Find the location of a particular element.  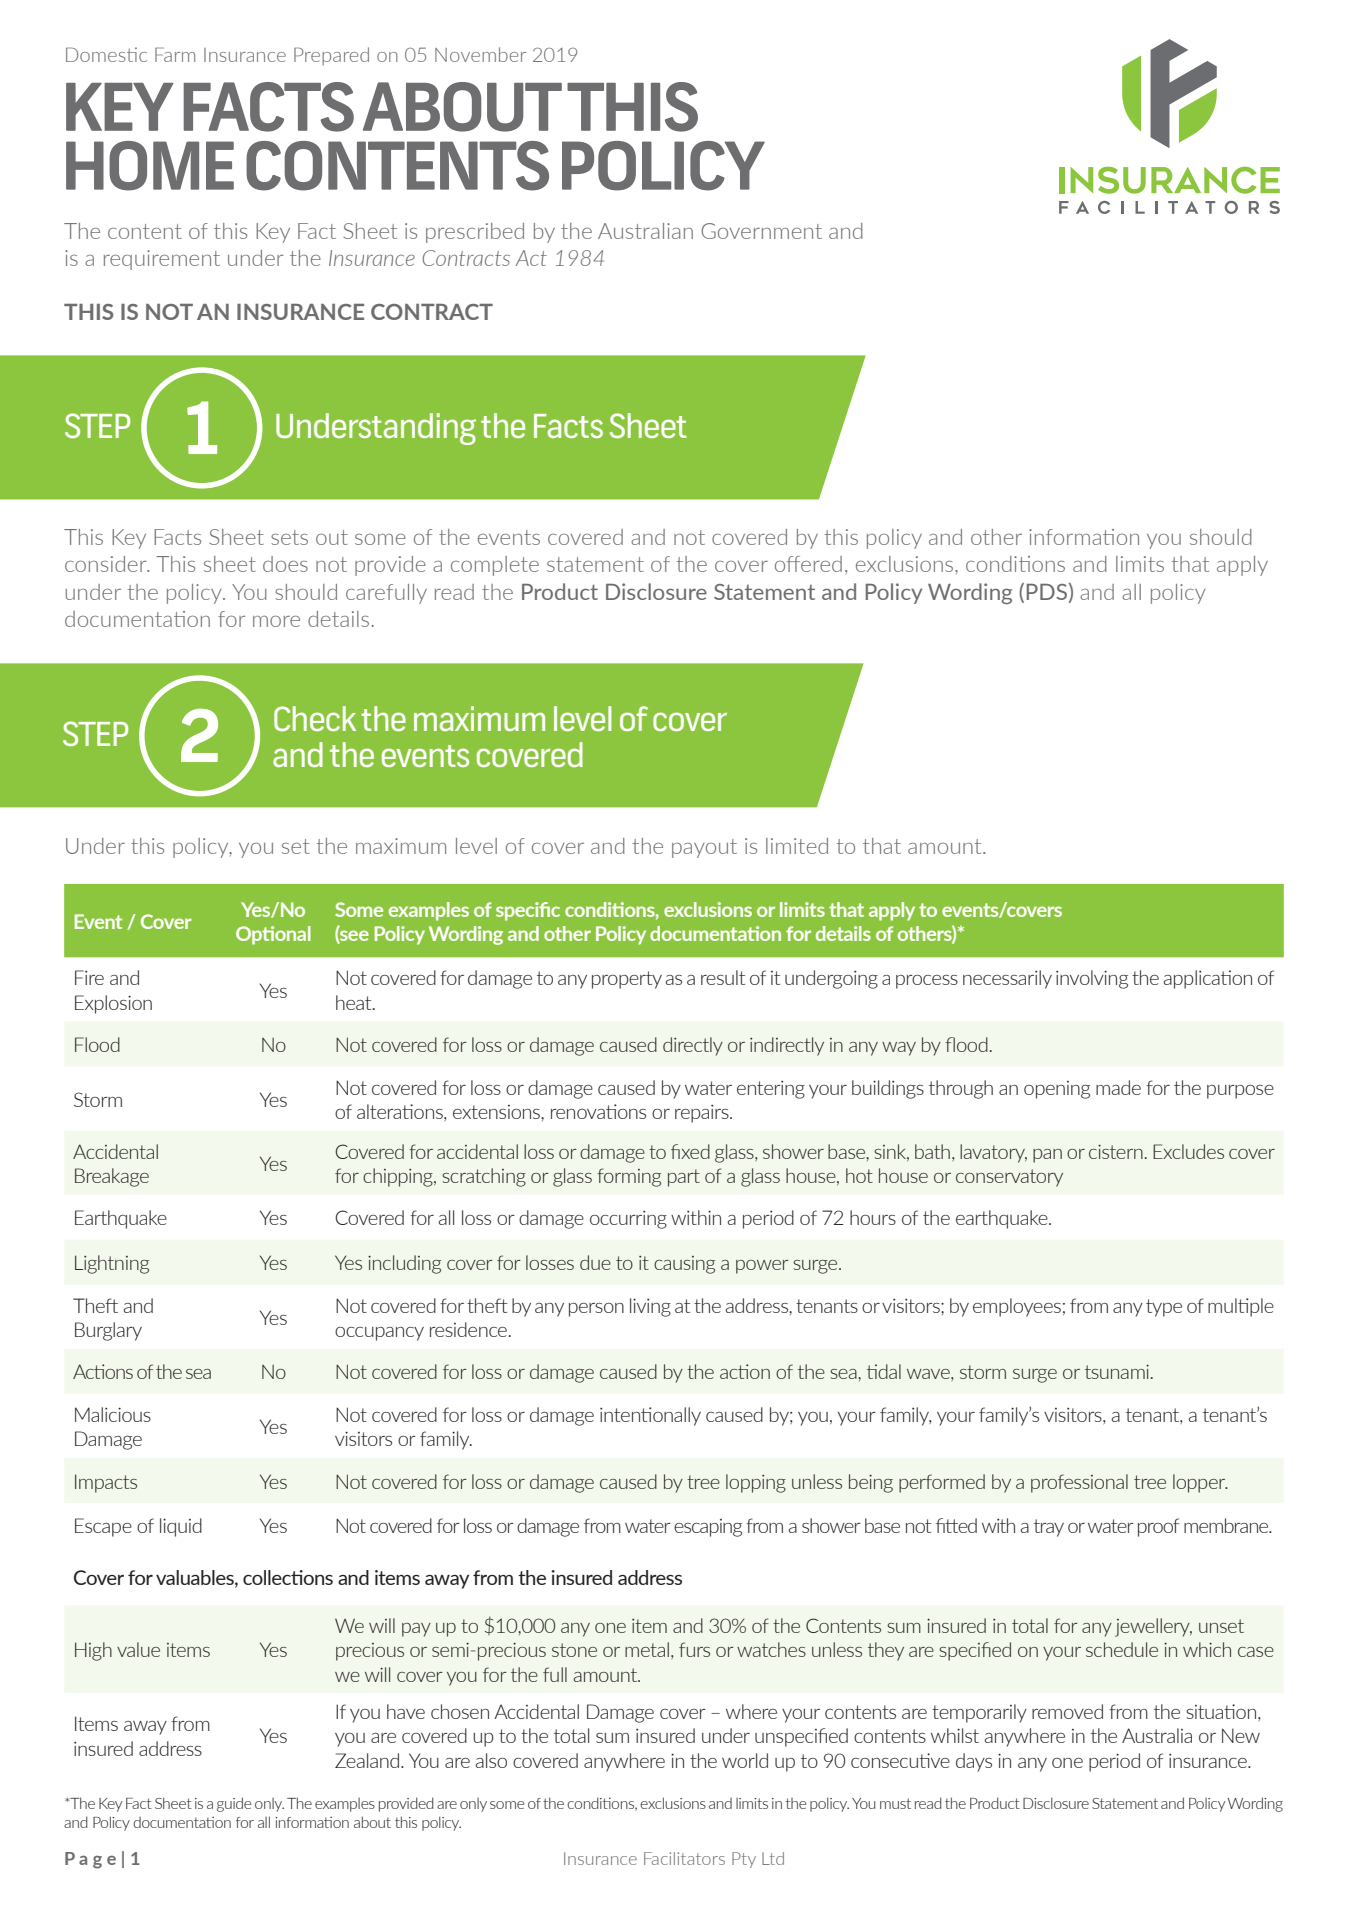

PDS is located at coordinates (1047, 592).
